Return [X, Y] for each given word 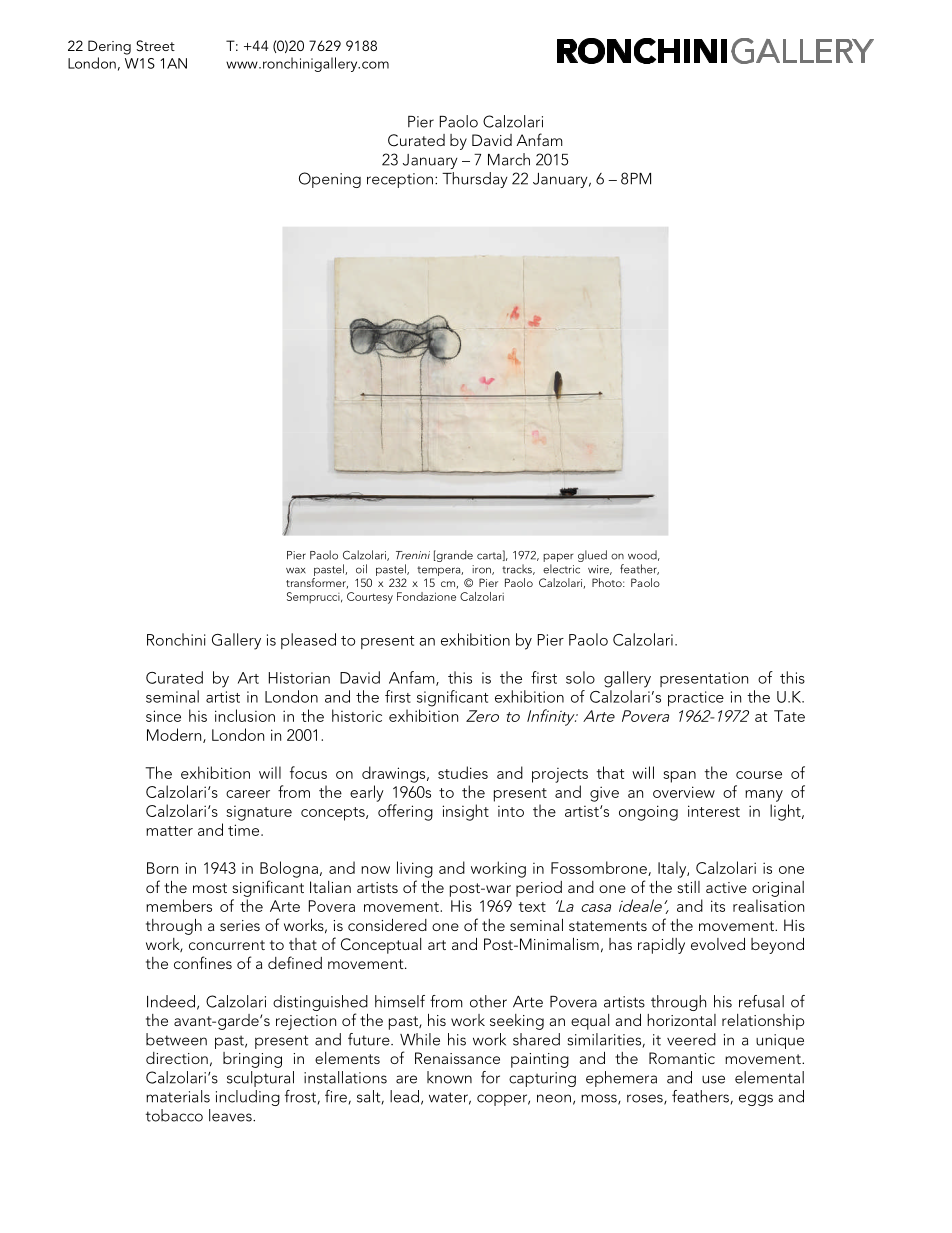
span [679, 777]
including [248, 1098]
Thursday [475, 180]
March [509, 159]
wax [296, 570]
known [449, 1077]
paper [558, 557]
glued [592, 556]
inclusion [245, 715]
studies [463, 772]
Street [155, 46]
